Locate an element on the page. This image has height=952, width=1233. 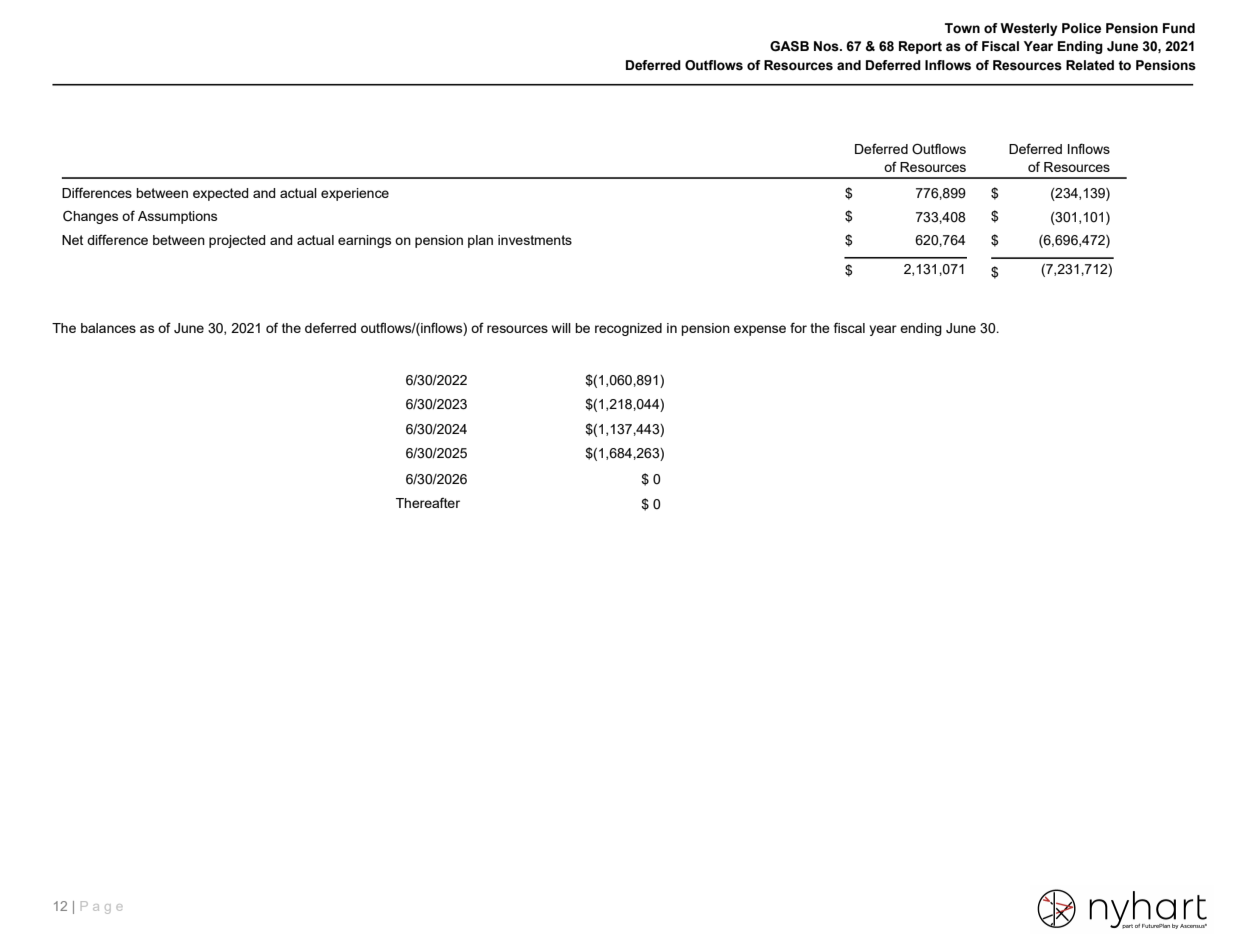
Nos is located at coordinates (827, 46).
